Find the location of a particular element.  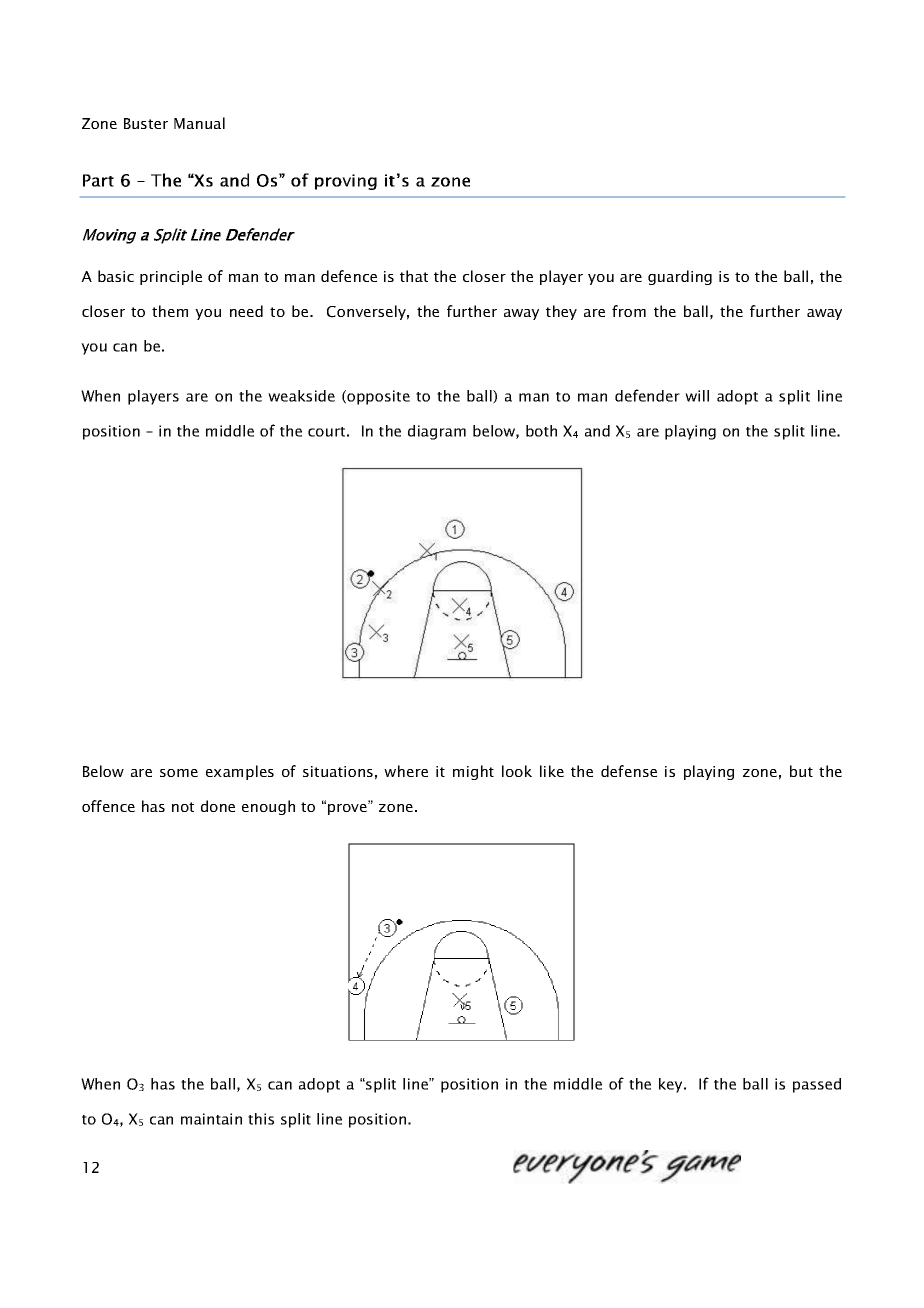

diagram is located at coordinates (437, 432).
